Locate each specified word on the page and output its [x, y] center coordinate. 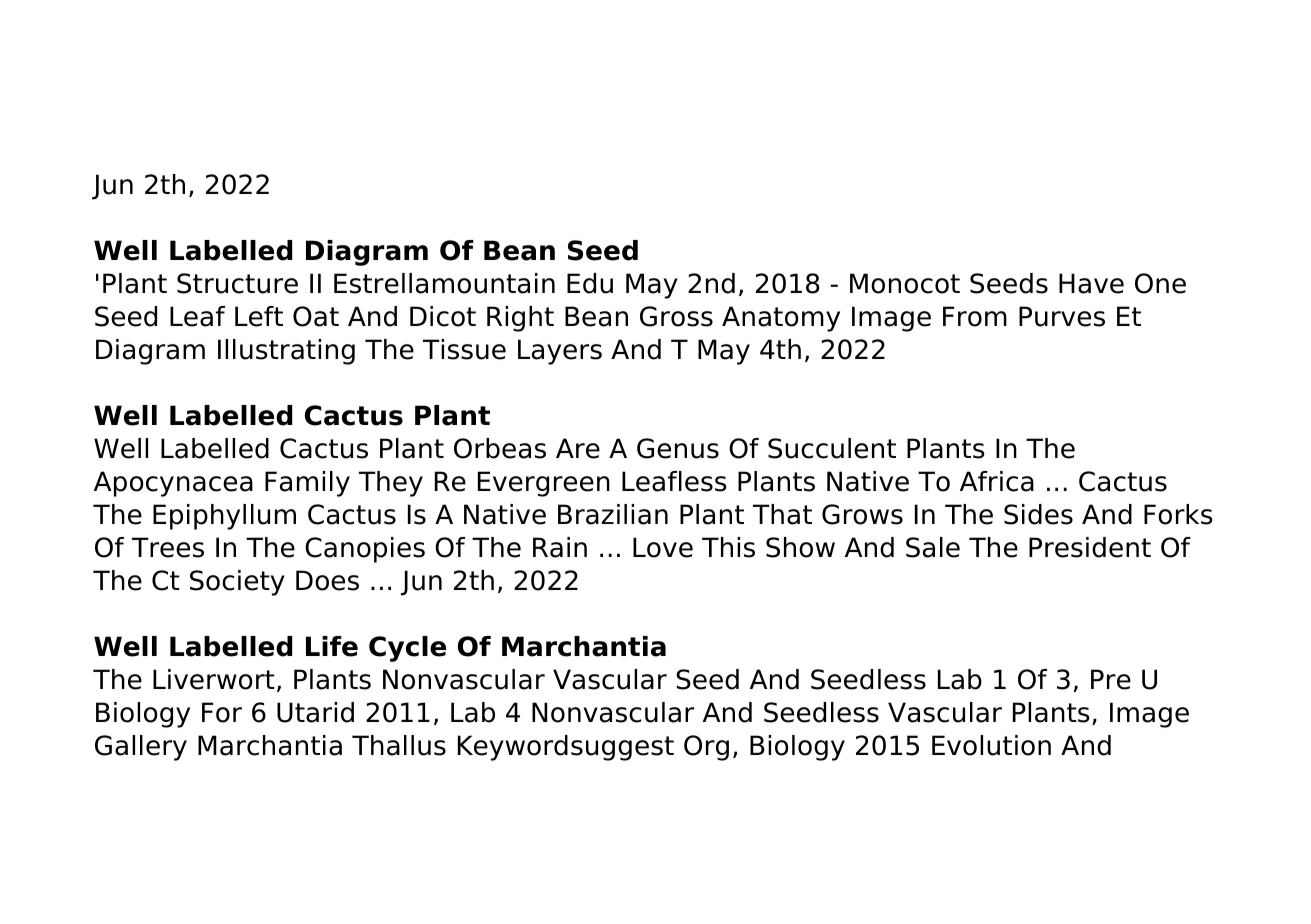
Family [307, 484]
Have [1091, 283]
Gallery [141, 748]
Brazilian [613, 514]
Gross [676, 316]
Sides [1038, 514]
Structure [237, 283]
